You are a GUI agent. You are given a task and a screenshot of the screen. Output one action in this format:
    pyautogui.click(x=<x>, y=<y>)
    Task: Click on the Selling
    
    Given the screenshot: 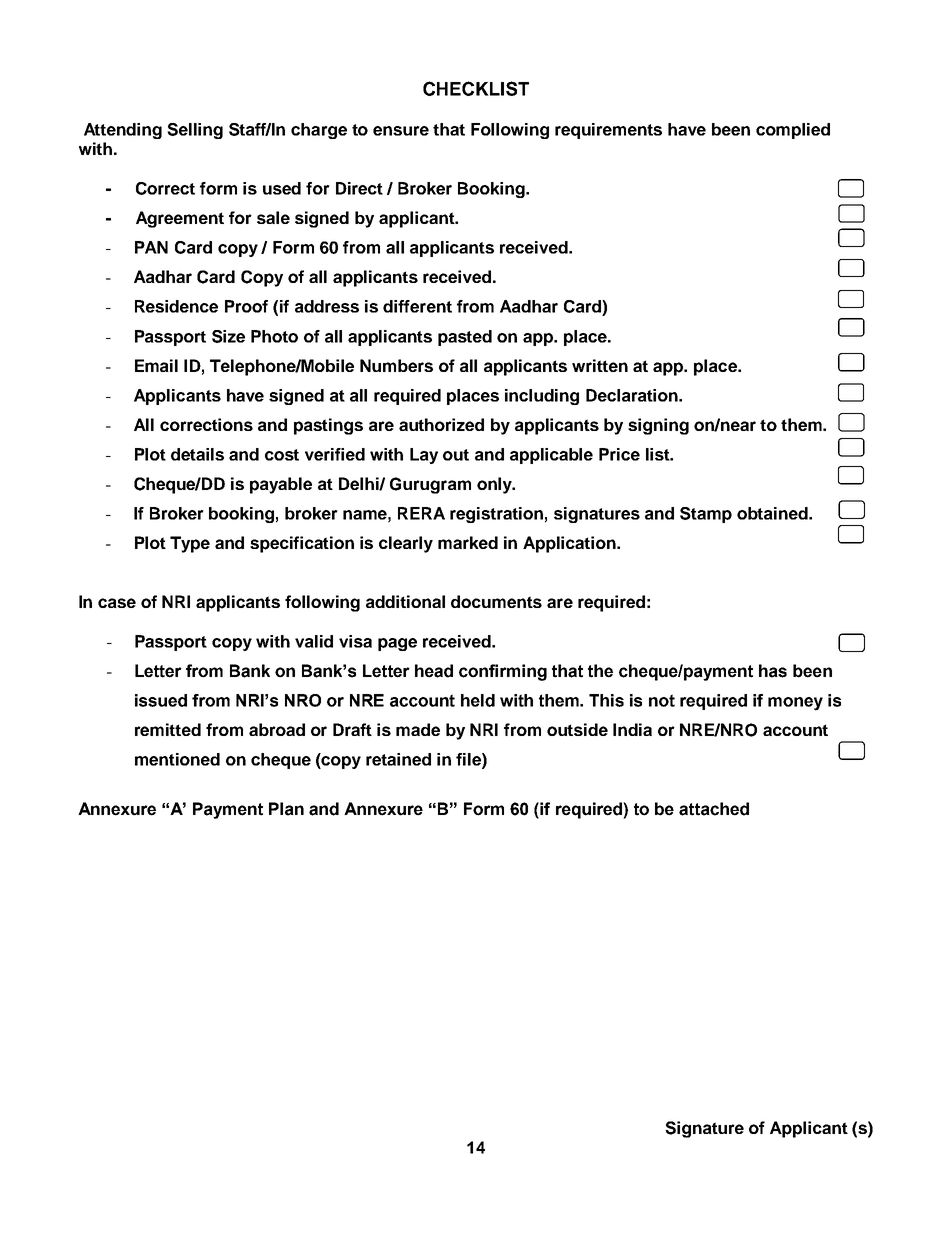 What is the action you would take?
    pyautogui.click(x=195, y=131)
